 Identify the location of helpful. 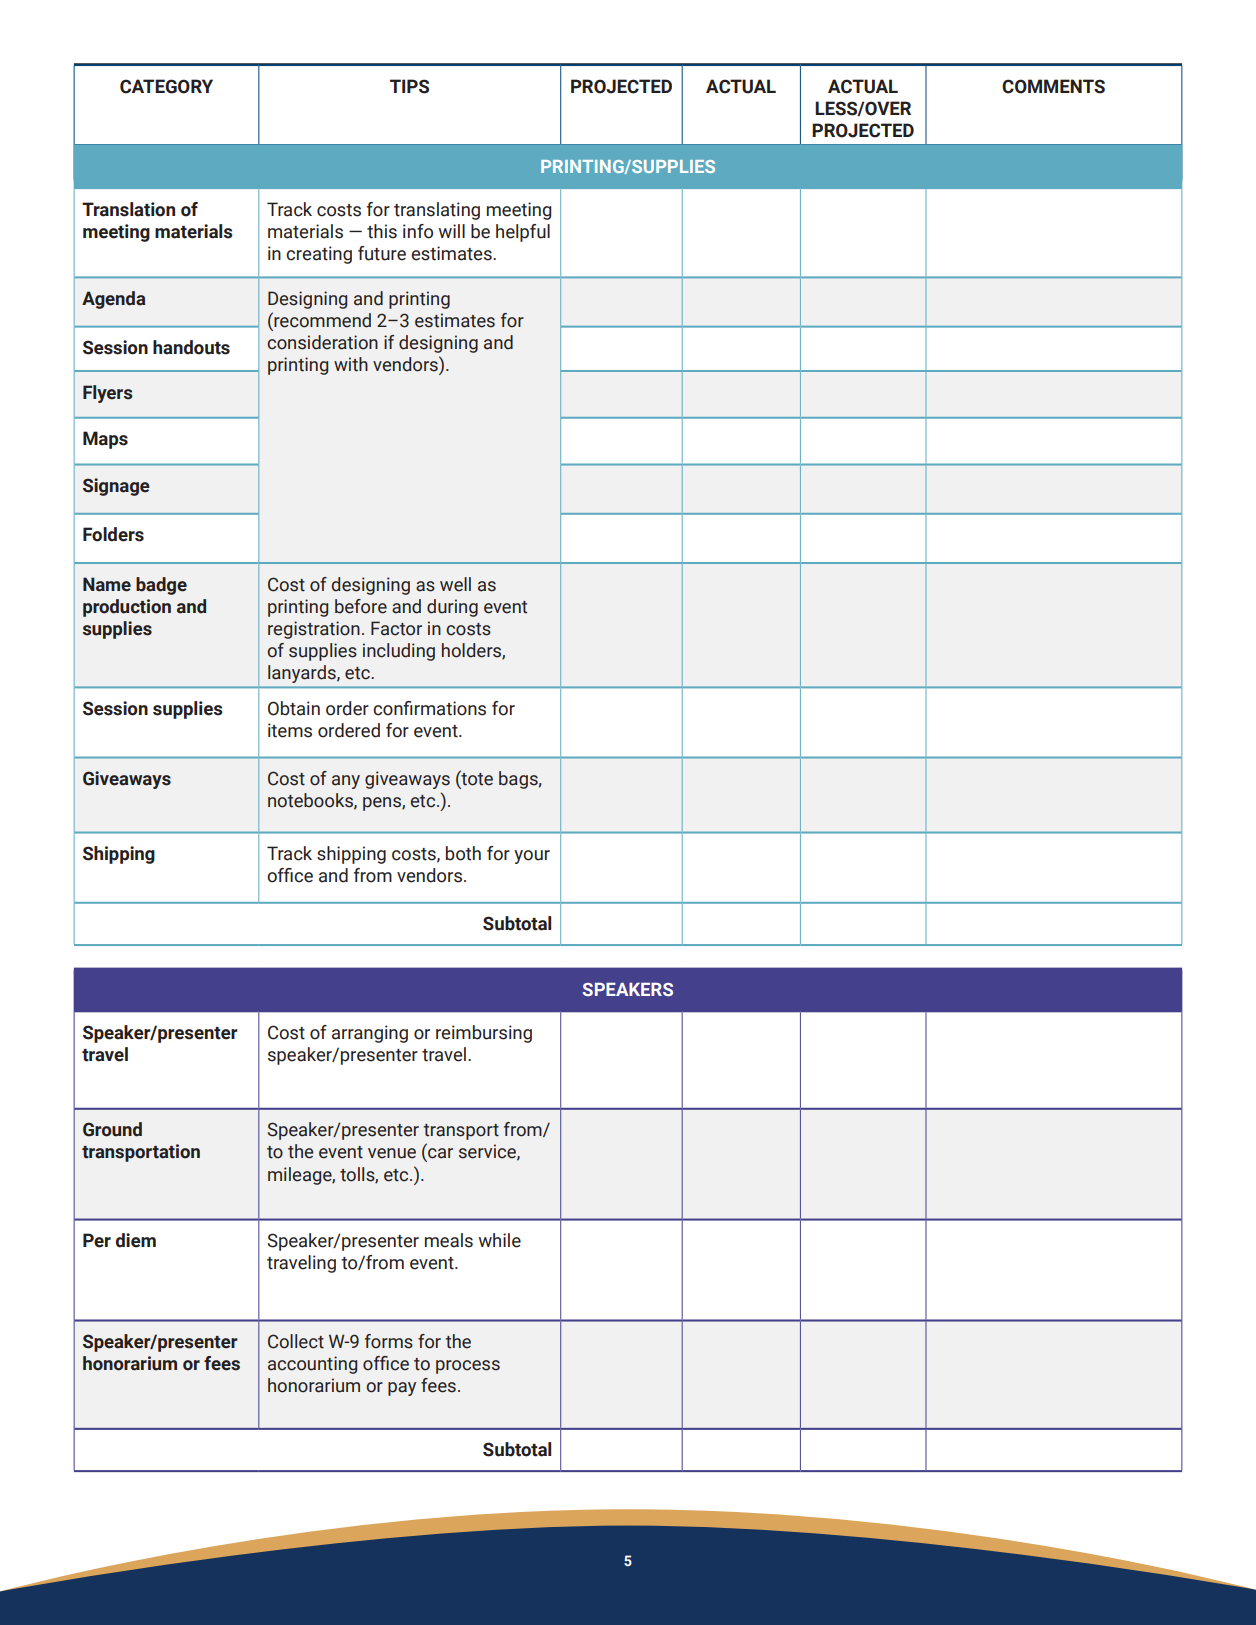
(523, 233).
